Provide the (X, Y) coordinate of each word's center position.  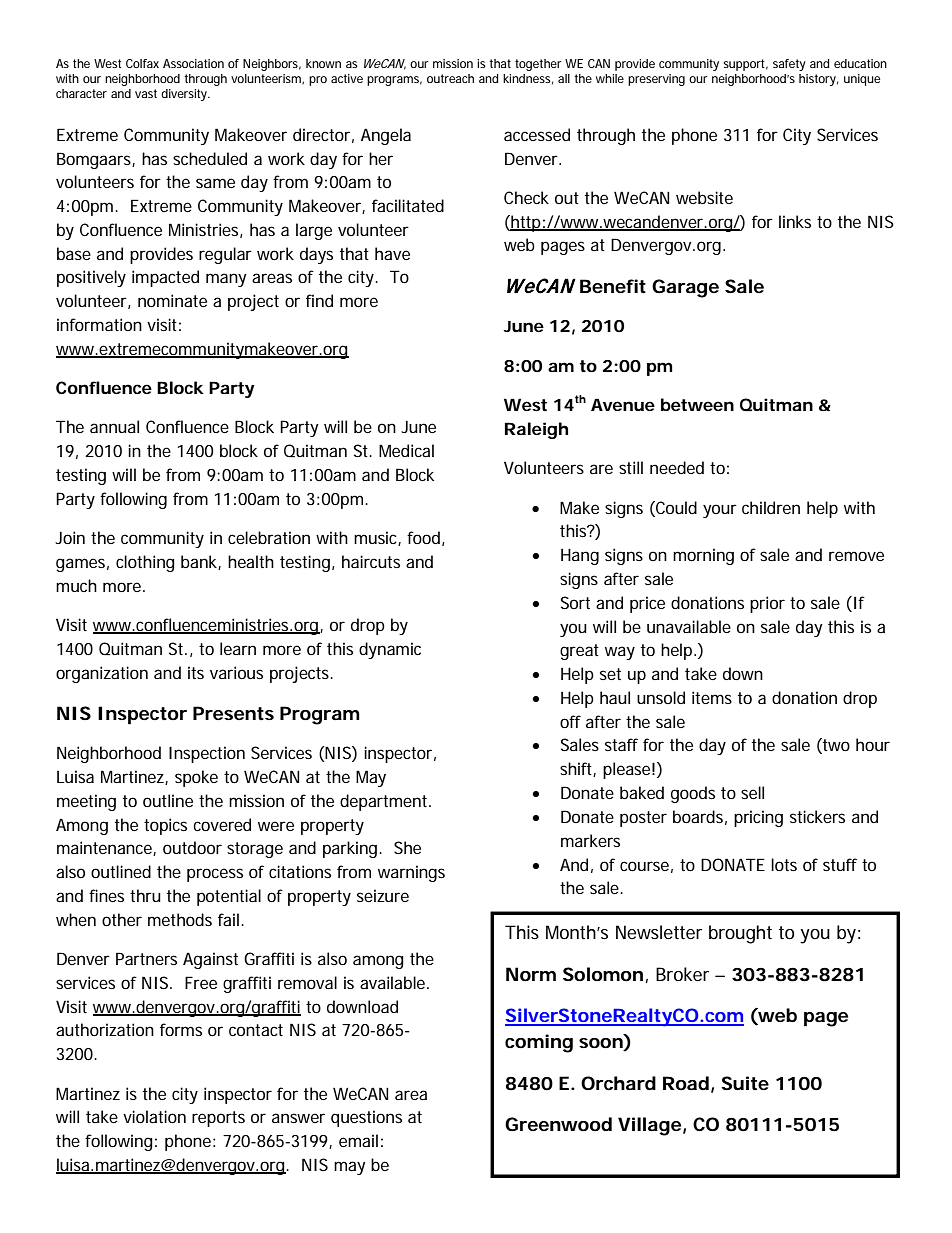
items (712, 697)
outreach (450, 78)
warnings (411, 873)
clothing (145, 563)
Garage (685, 288)
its (196, 672)
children (771, 507)
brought (740, 934)
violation (154, 1116)
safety (789, 65)
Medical (406, 450)
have (392, 253)
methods (180, 919)
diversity (185, 95)
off (570, 721)
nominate (172, 300)
